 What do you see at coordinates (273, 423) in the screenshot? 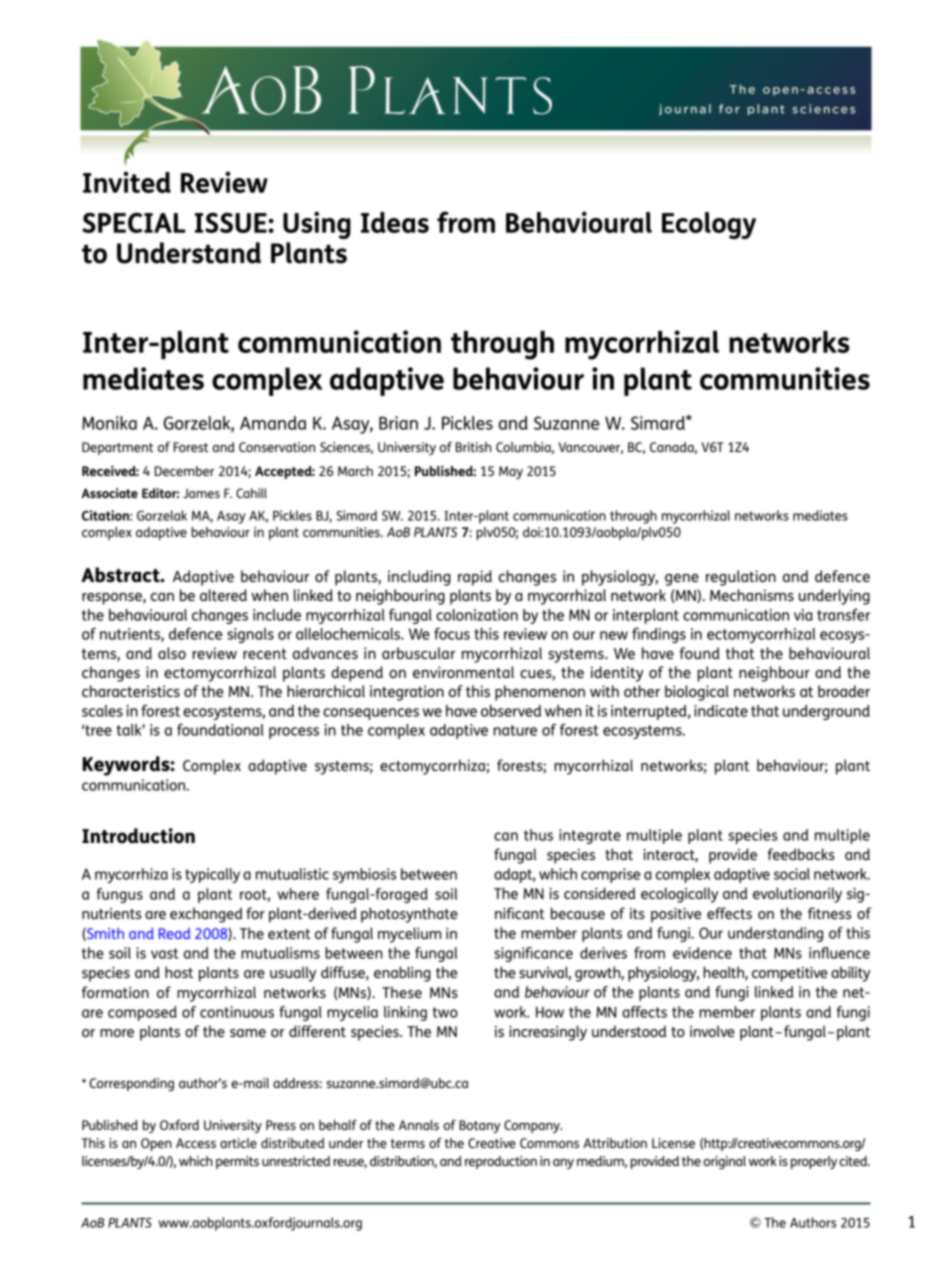
I see `Amanda` at bounding box center [273, 423].
